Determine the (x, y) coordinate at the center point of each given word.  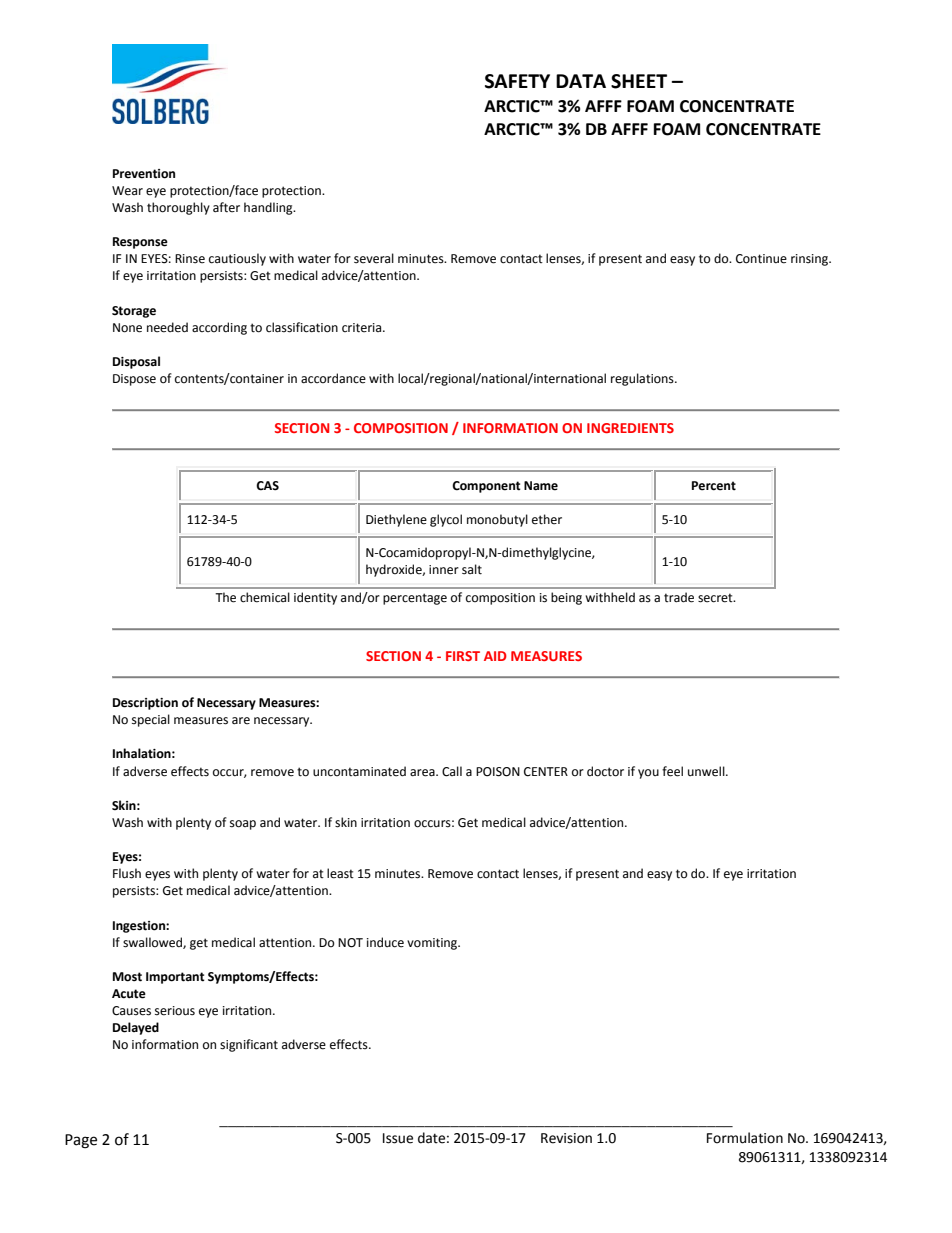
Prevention (144, 174)
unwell (707, 771)
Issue (398, 1138)
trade (679, 597)
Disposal (136, 362)
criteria (363, 328)
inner (444, 570)
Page (81, 1141)
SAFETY (517, 81)
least (340, 873)
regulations (643, 379)
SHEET (639, 81)
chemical (265, 597)
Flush (127, 873)
